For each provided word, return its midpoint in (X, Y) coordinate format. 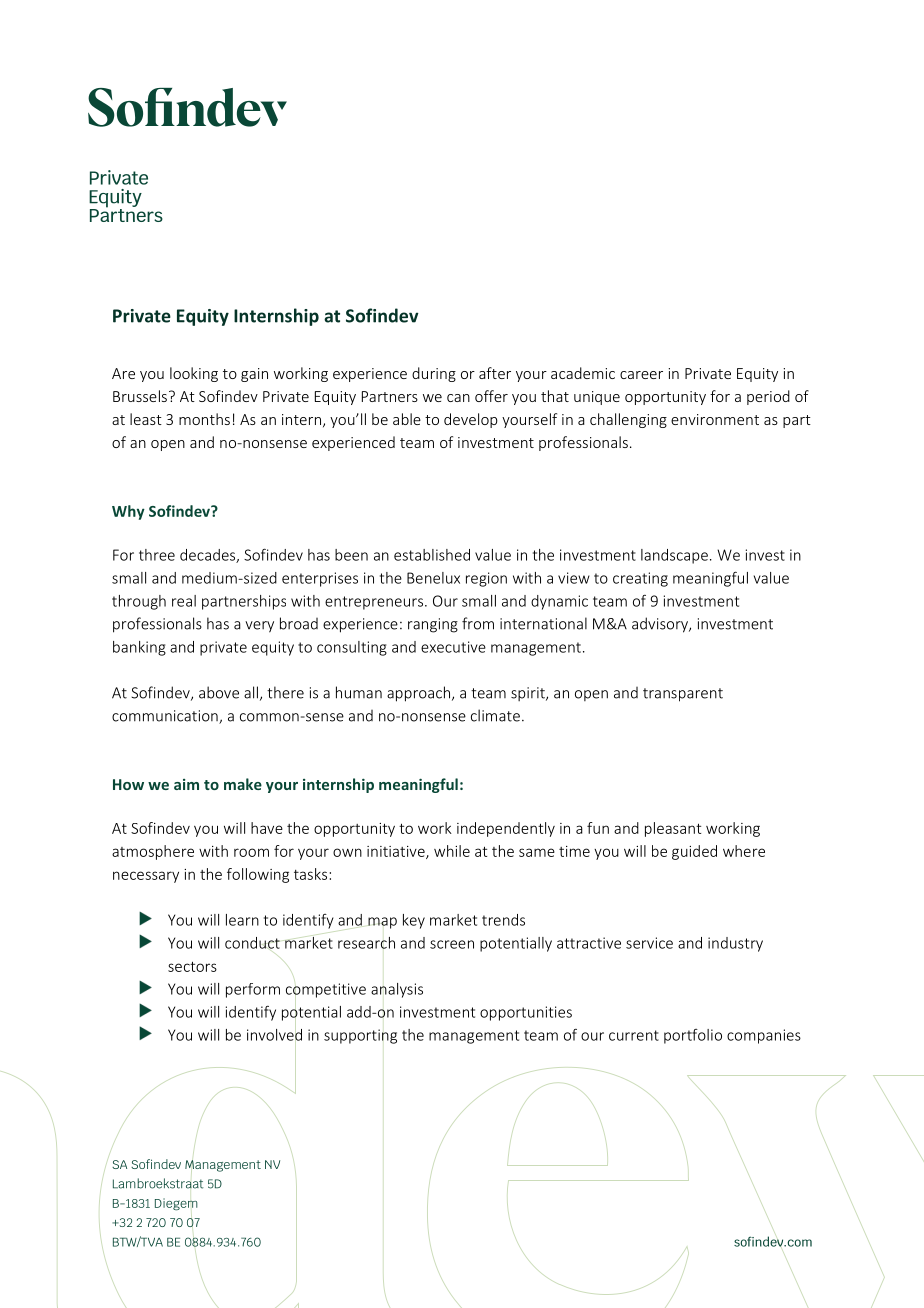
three (157, 555)
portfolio (693, 1036)
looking (194, 374)
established (432, 555)
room (251, 852)
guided (694, 852)
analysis (397, 990)
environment (715, 419)
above (219, 692)
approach (418, 694)
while (452, 851)
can (458, 398)
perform (253, 990)
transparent (683, 695)
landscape (674, 556)
